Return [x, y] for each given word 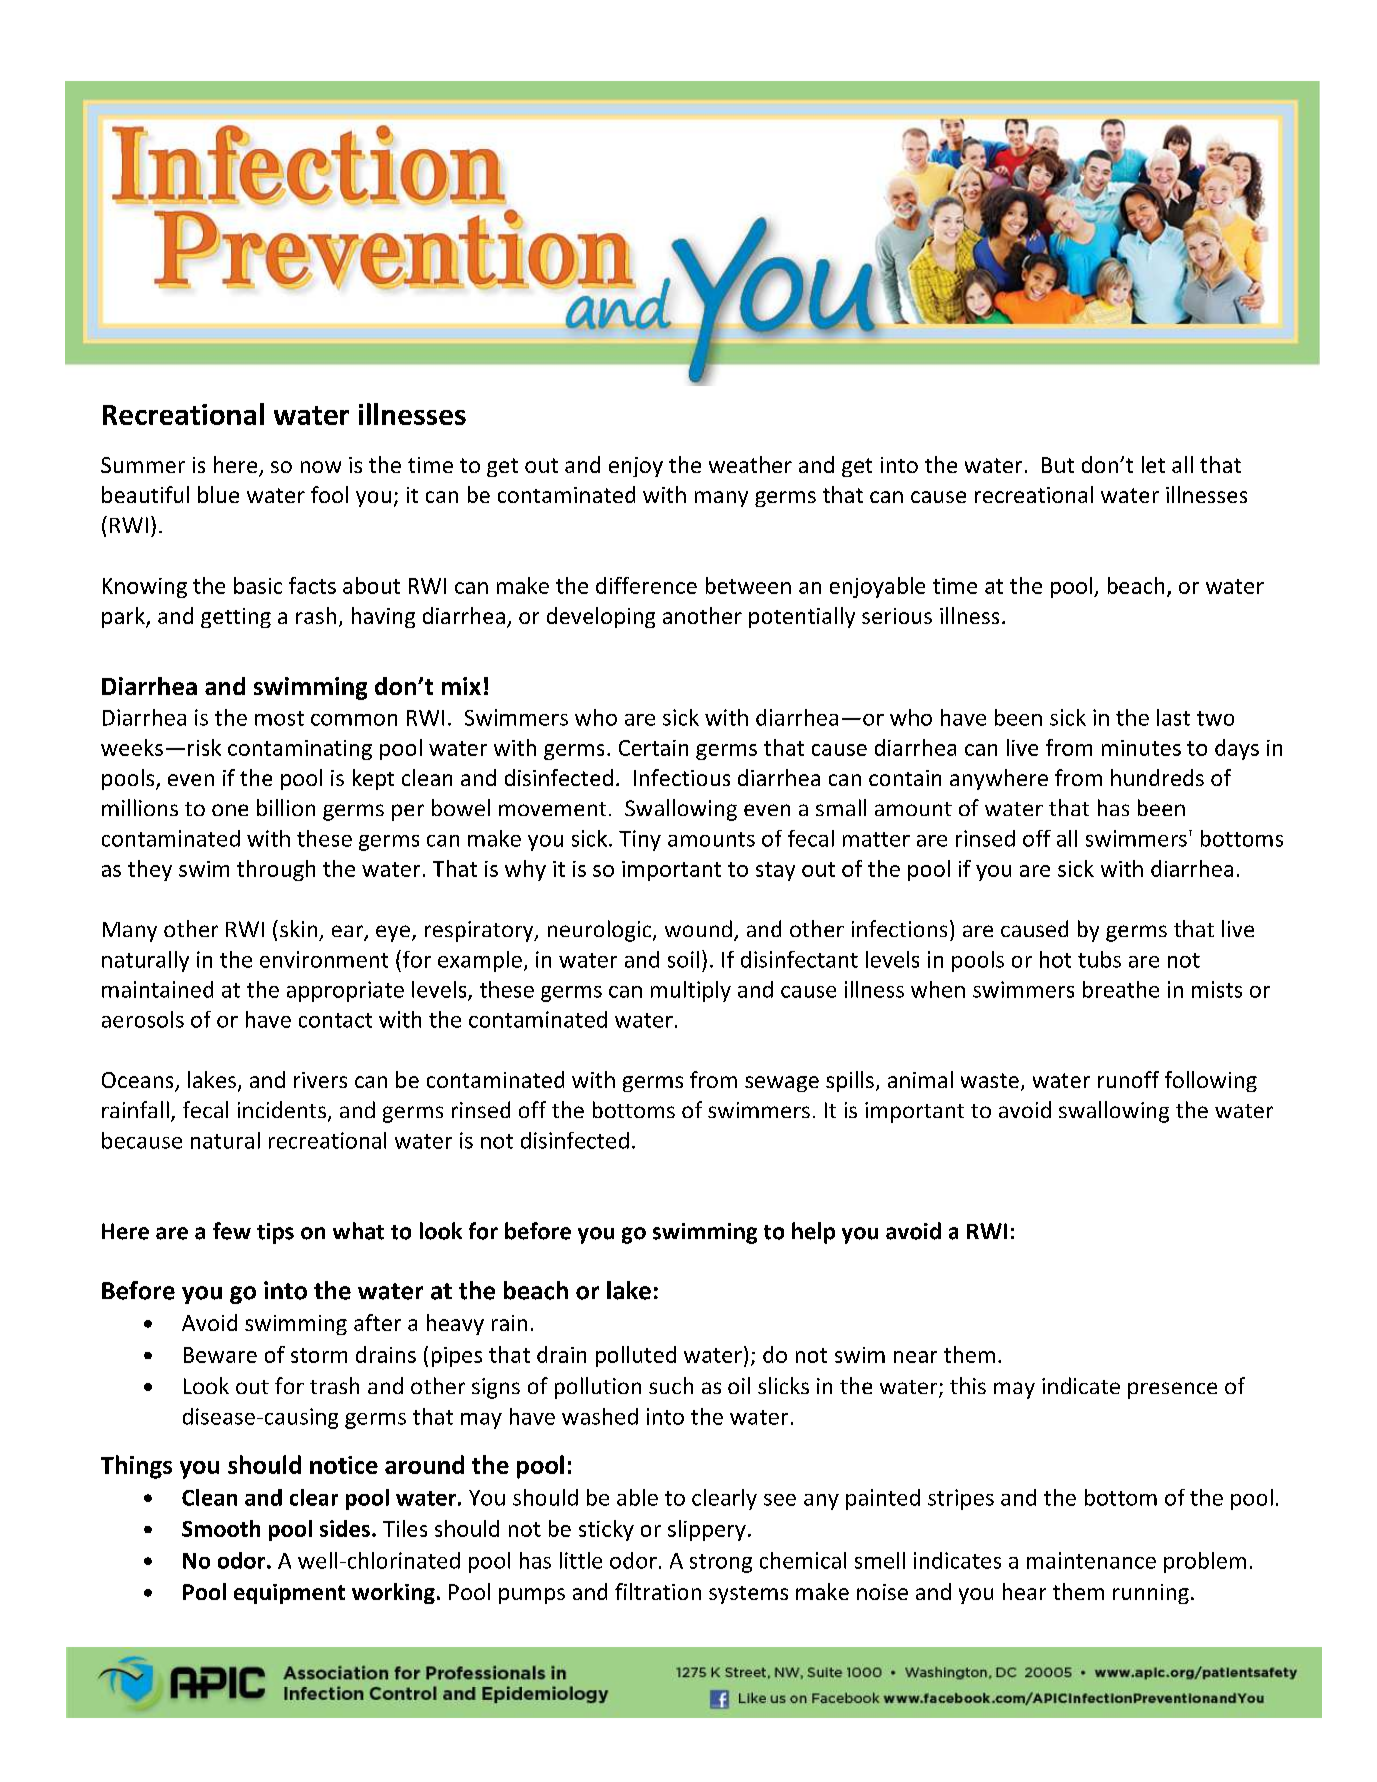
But [1058, 465]
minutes [1141, 748]
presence [1172, 1390]
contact [335, 1020]
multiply [691, 991]
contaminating [300, 750]
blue [218, 494]
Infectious [682, 777]
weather [750, 464]
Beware [220, 1355]
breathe [1121, 989]
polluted [636, 1356]
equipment [289, 1594]
